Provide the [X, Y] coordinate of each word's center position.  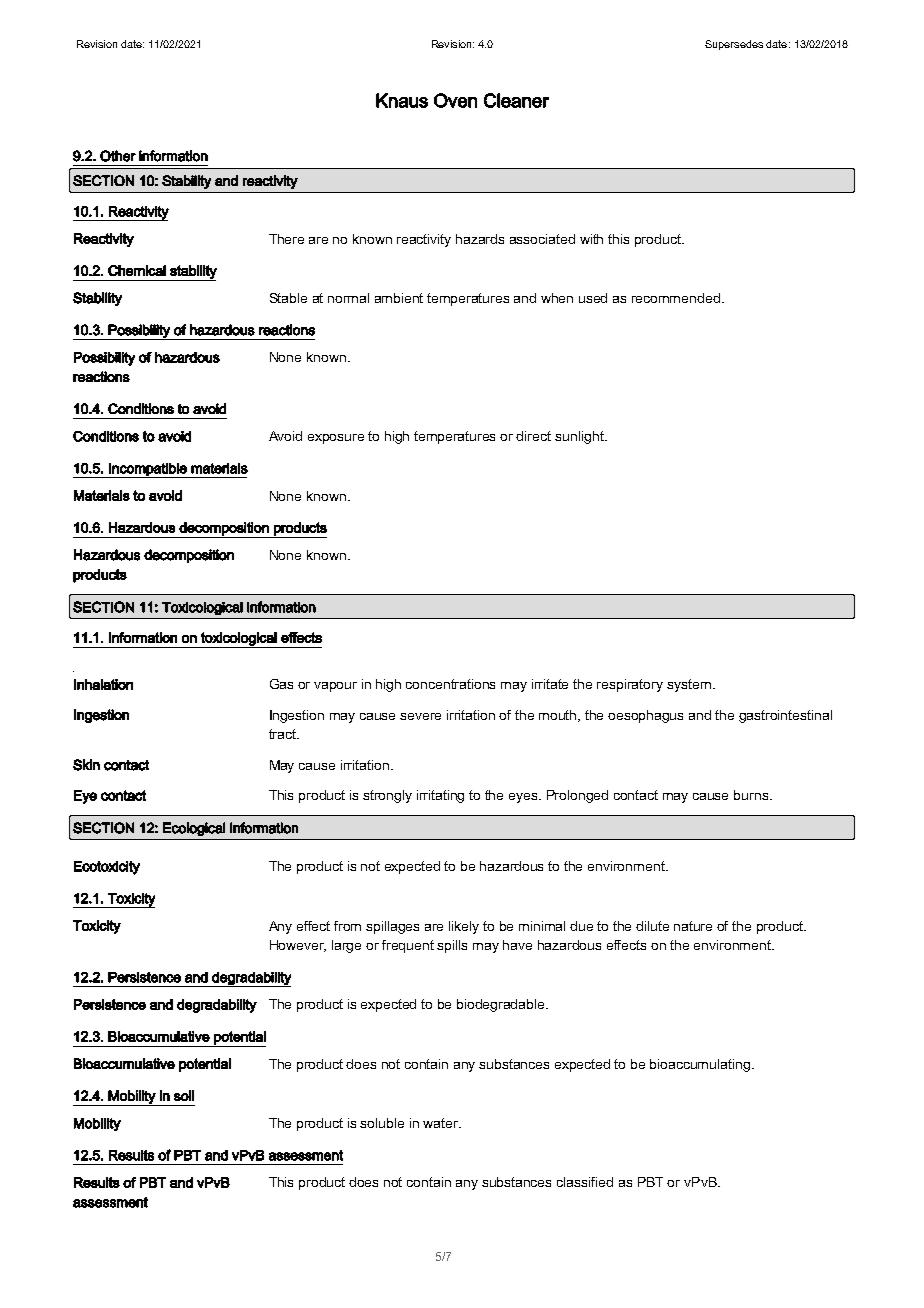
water [442, 1123]
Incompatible [148, 470]
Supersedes [734, 45]
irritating [440, 796]
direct [533, 436]
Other [118, 156]
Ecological [194, 829]
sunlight [580, 437]
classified [585, 1182]
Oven [455, 100]
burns [752, 795]
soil [184, 1095]
